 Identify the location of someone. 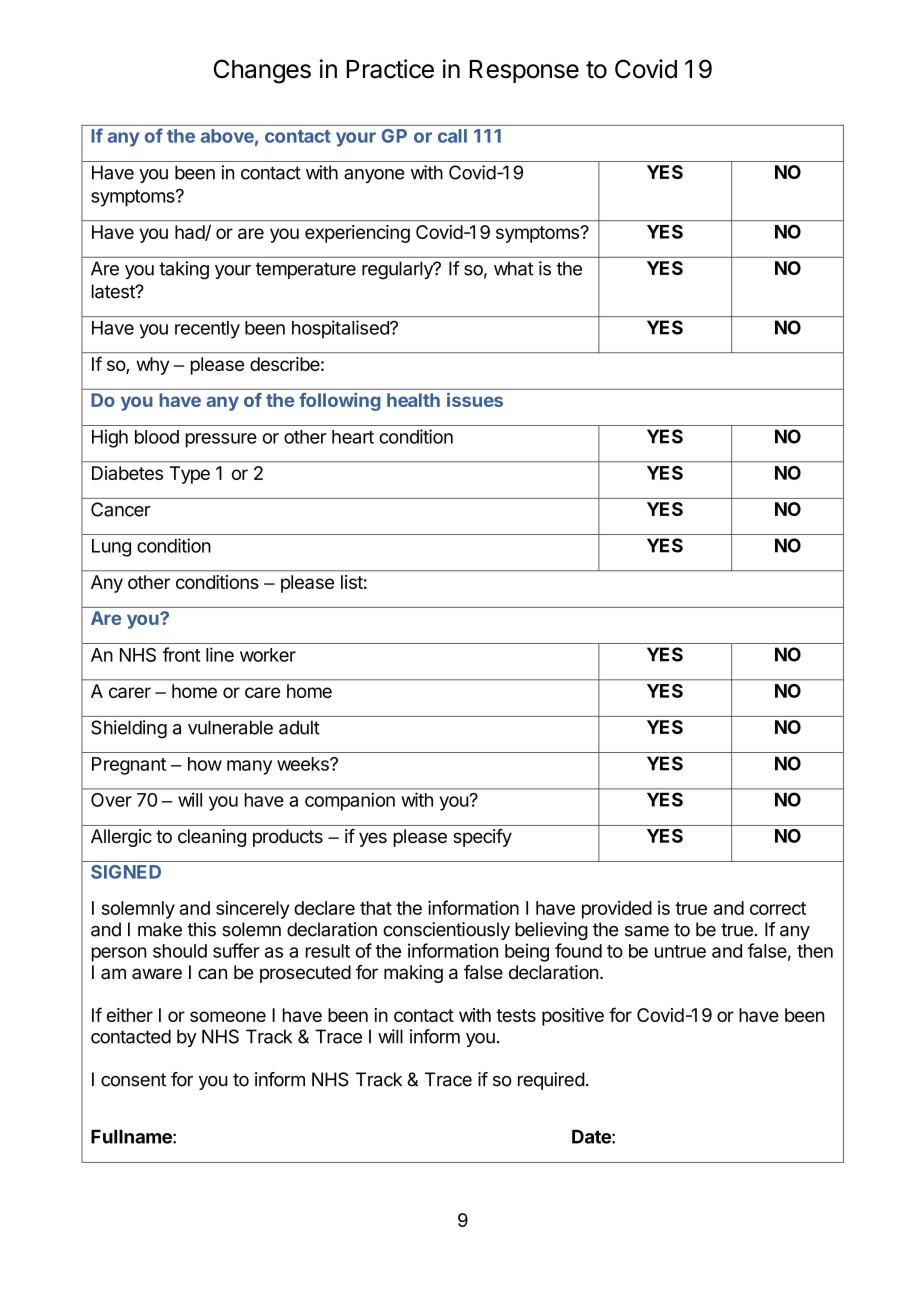
(228, 1016).
